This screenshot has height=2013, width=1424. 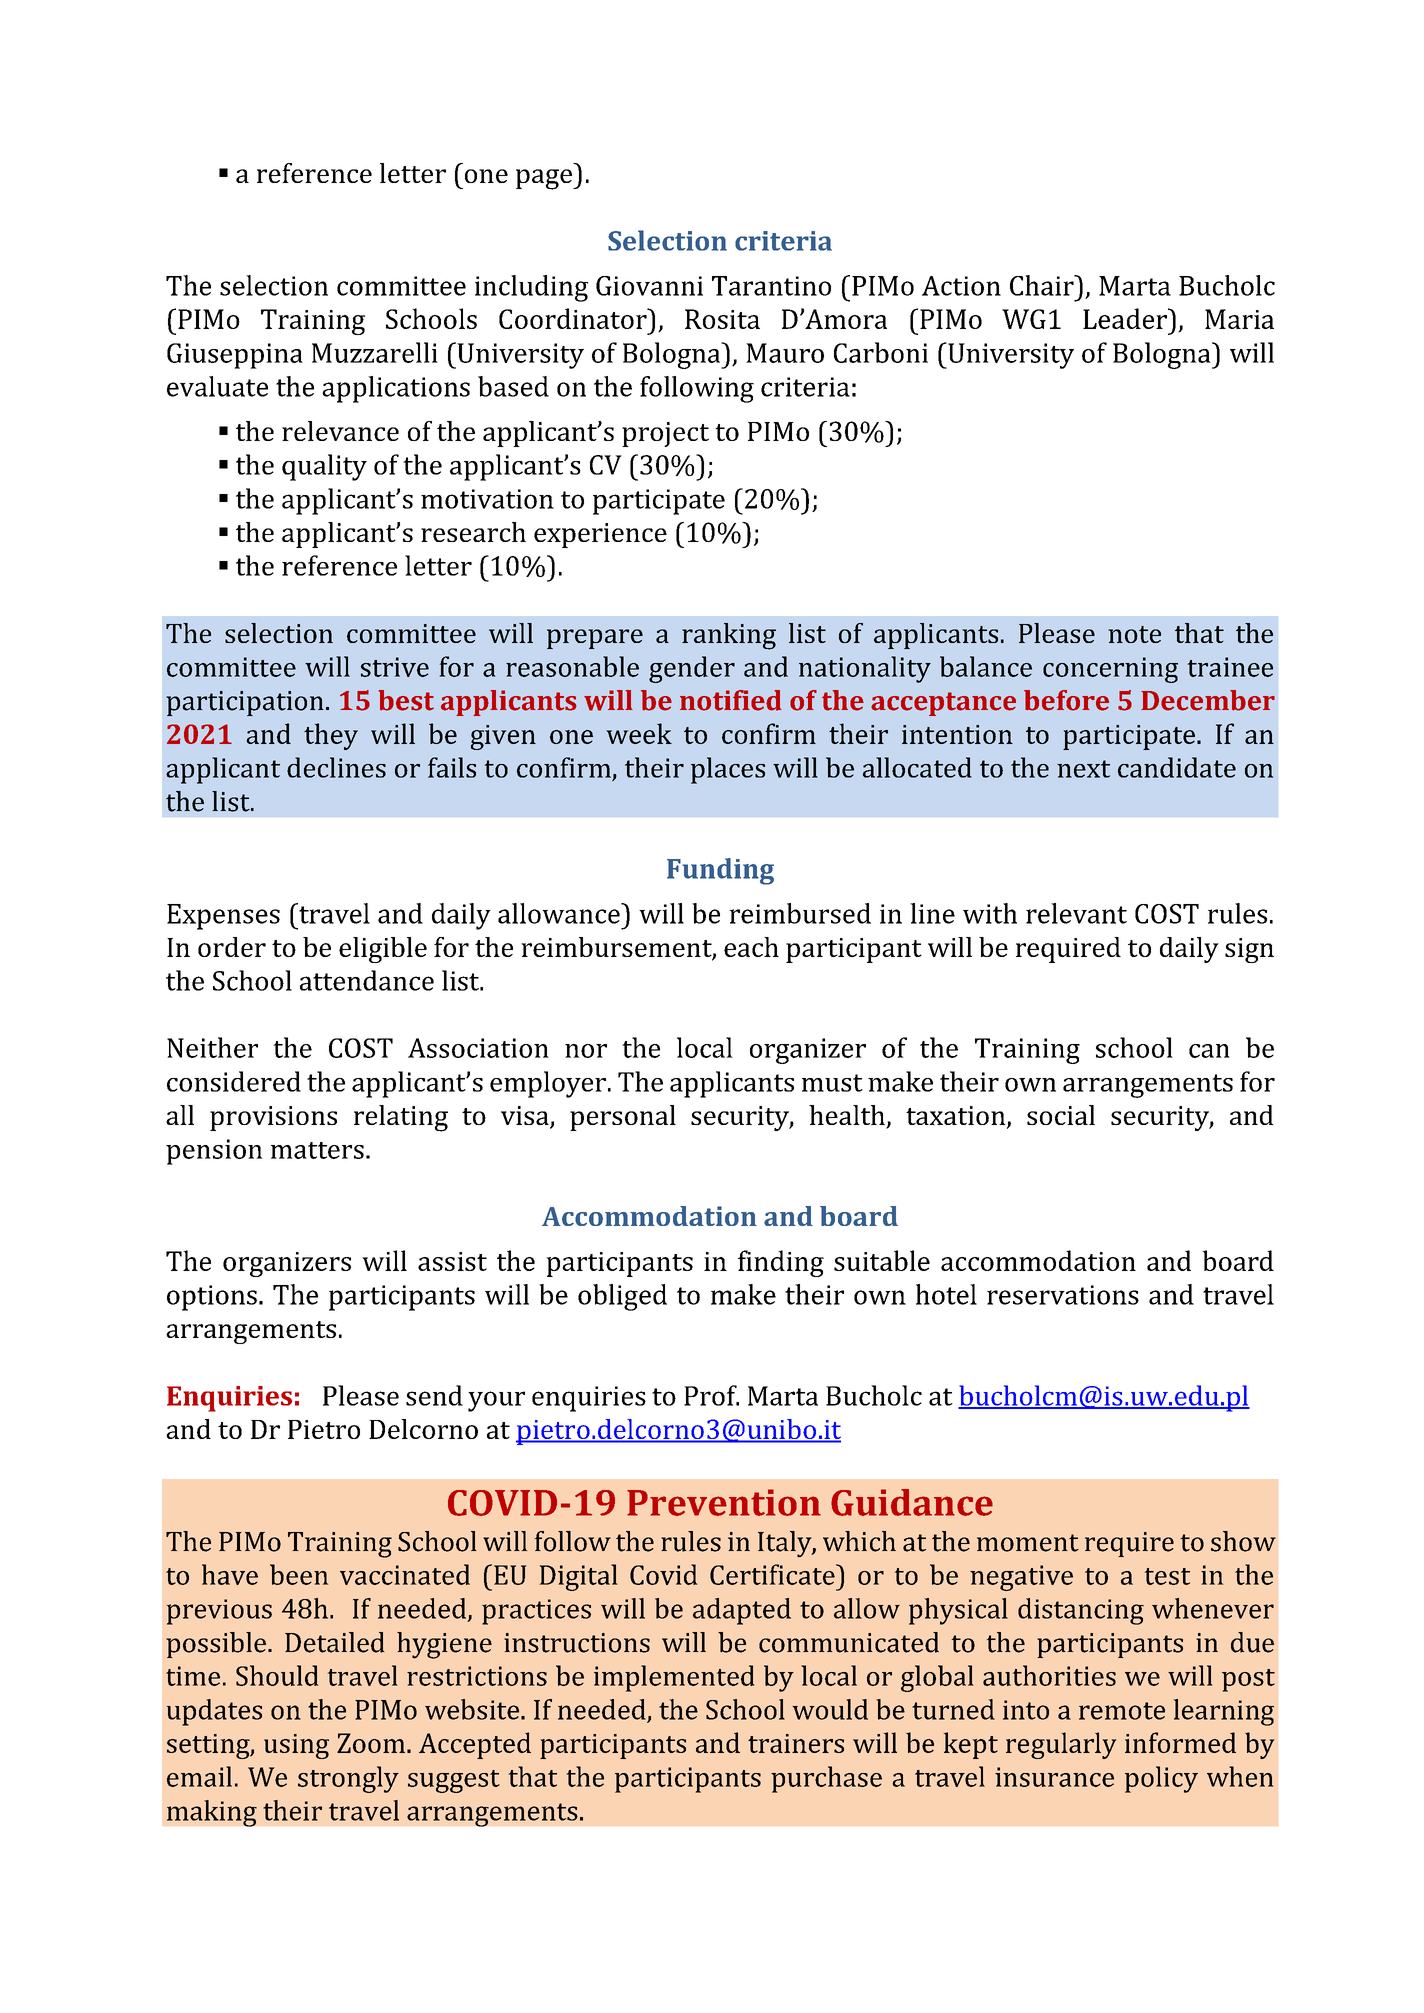 I want to click on applications, so click(x=396, y=389).
